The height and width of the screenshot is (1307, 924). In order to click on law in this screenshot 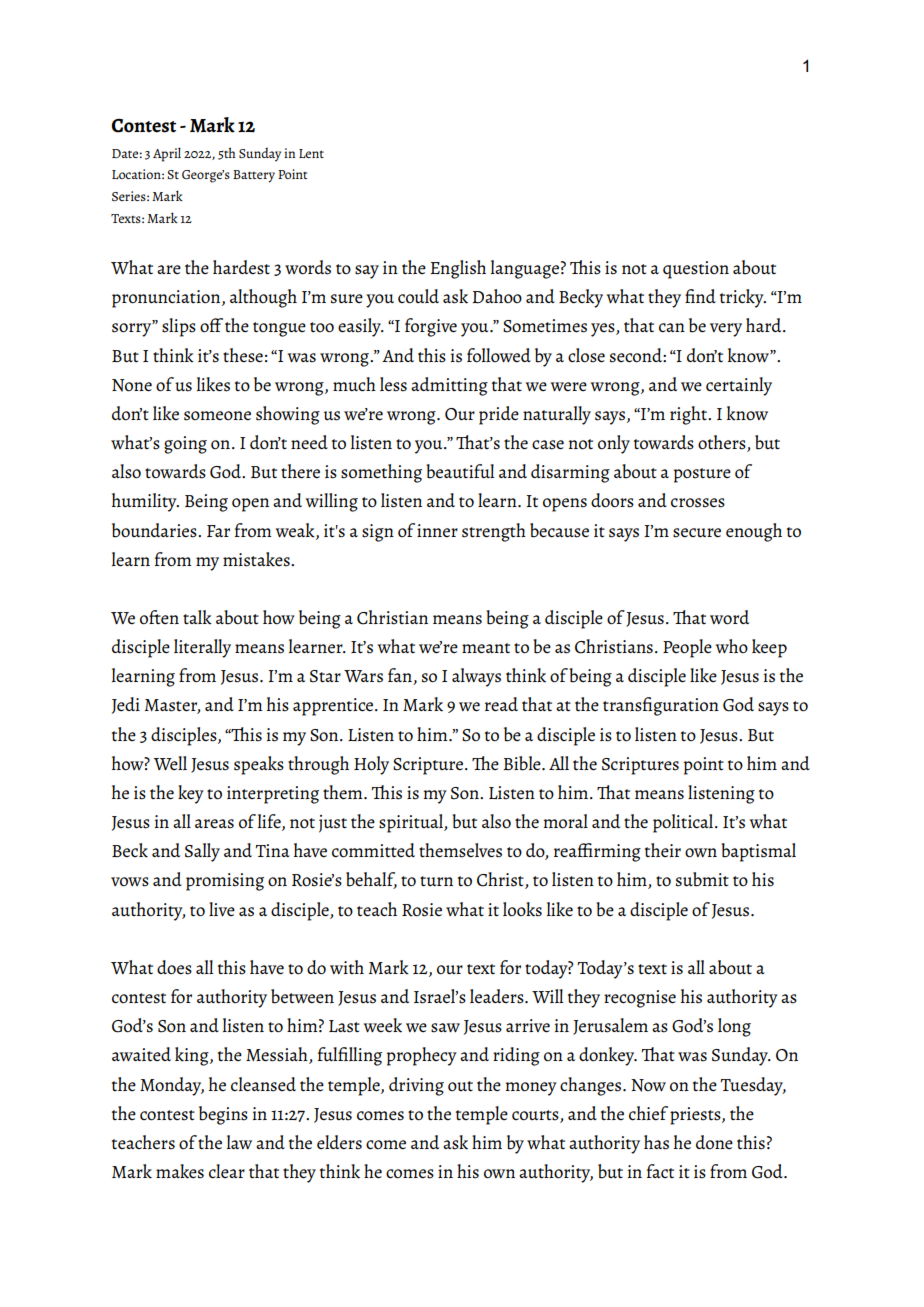, I will do `click(239, 1142)`.
